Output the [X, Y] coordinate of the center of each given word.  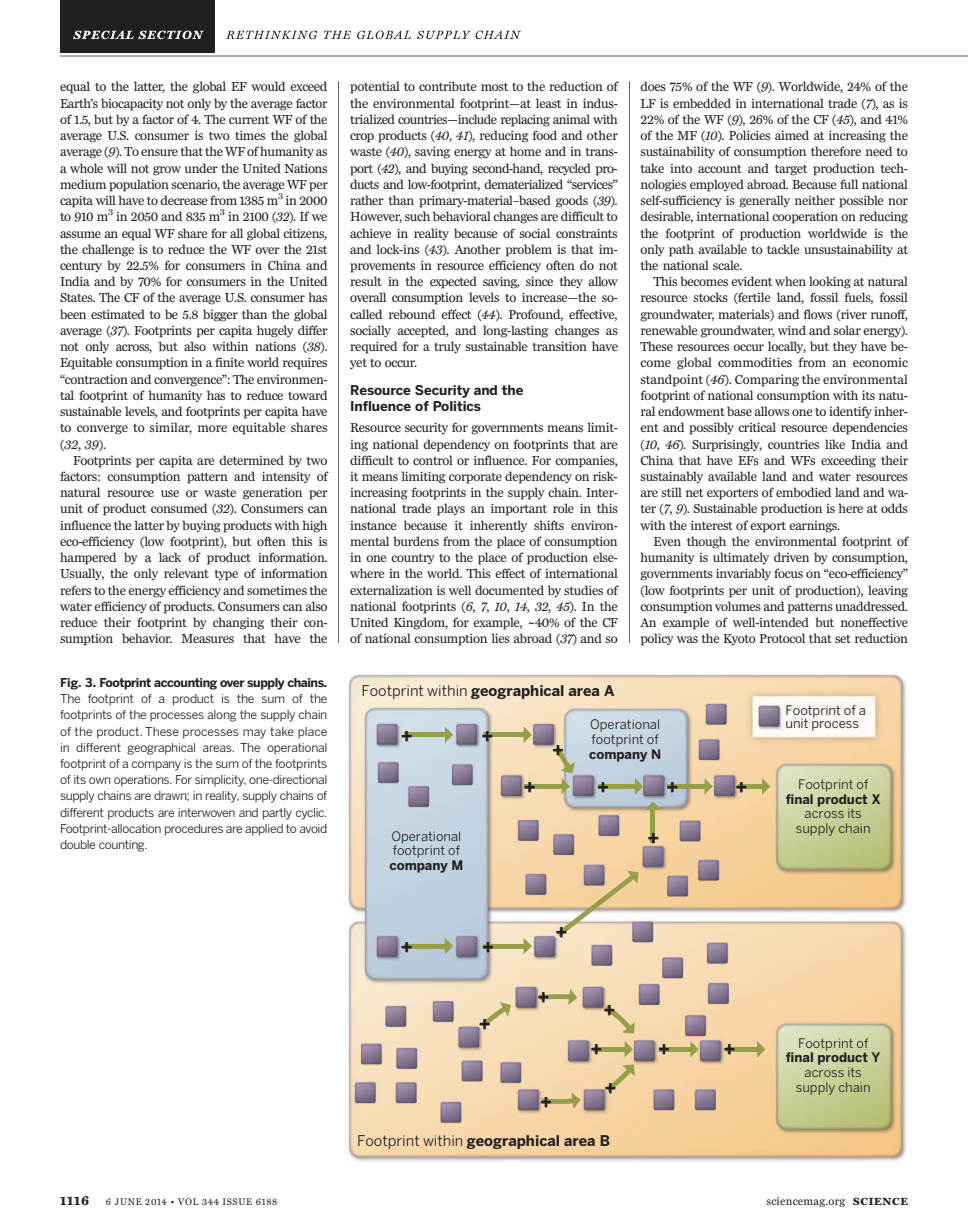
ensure [159, 152]
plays [451, 509]
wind [792, 330]
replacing [525, 120]
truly [447, 347]
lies [500, 638]
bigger [220, 315]
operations [143, 781]
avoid [313, 828]
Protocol [782, 638]
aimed [792, 135]
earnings [814, 527]
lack [170, 557]
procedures [194, 830]
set [843, 639]
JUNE [128, 1201]
